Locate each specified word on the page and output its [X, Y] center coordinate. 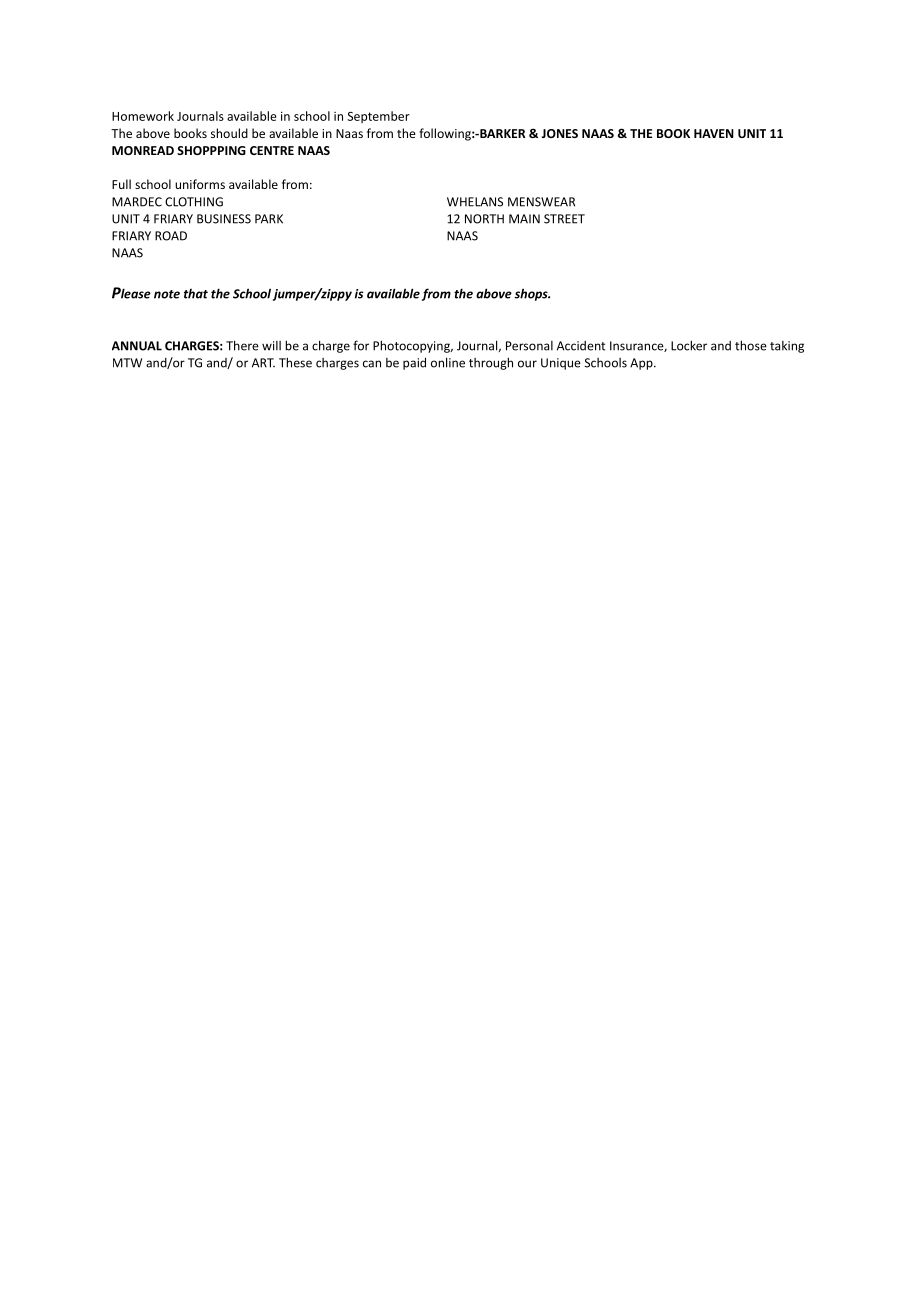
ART [263, 363]
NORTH [484, 219]
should [229, 133]
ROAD [171, 236]
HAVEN [714, 133]
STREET [564, 219]
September [378, 117]
